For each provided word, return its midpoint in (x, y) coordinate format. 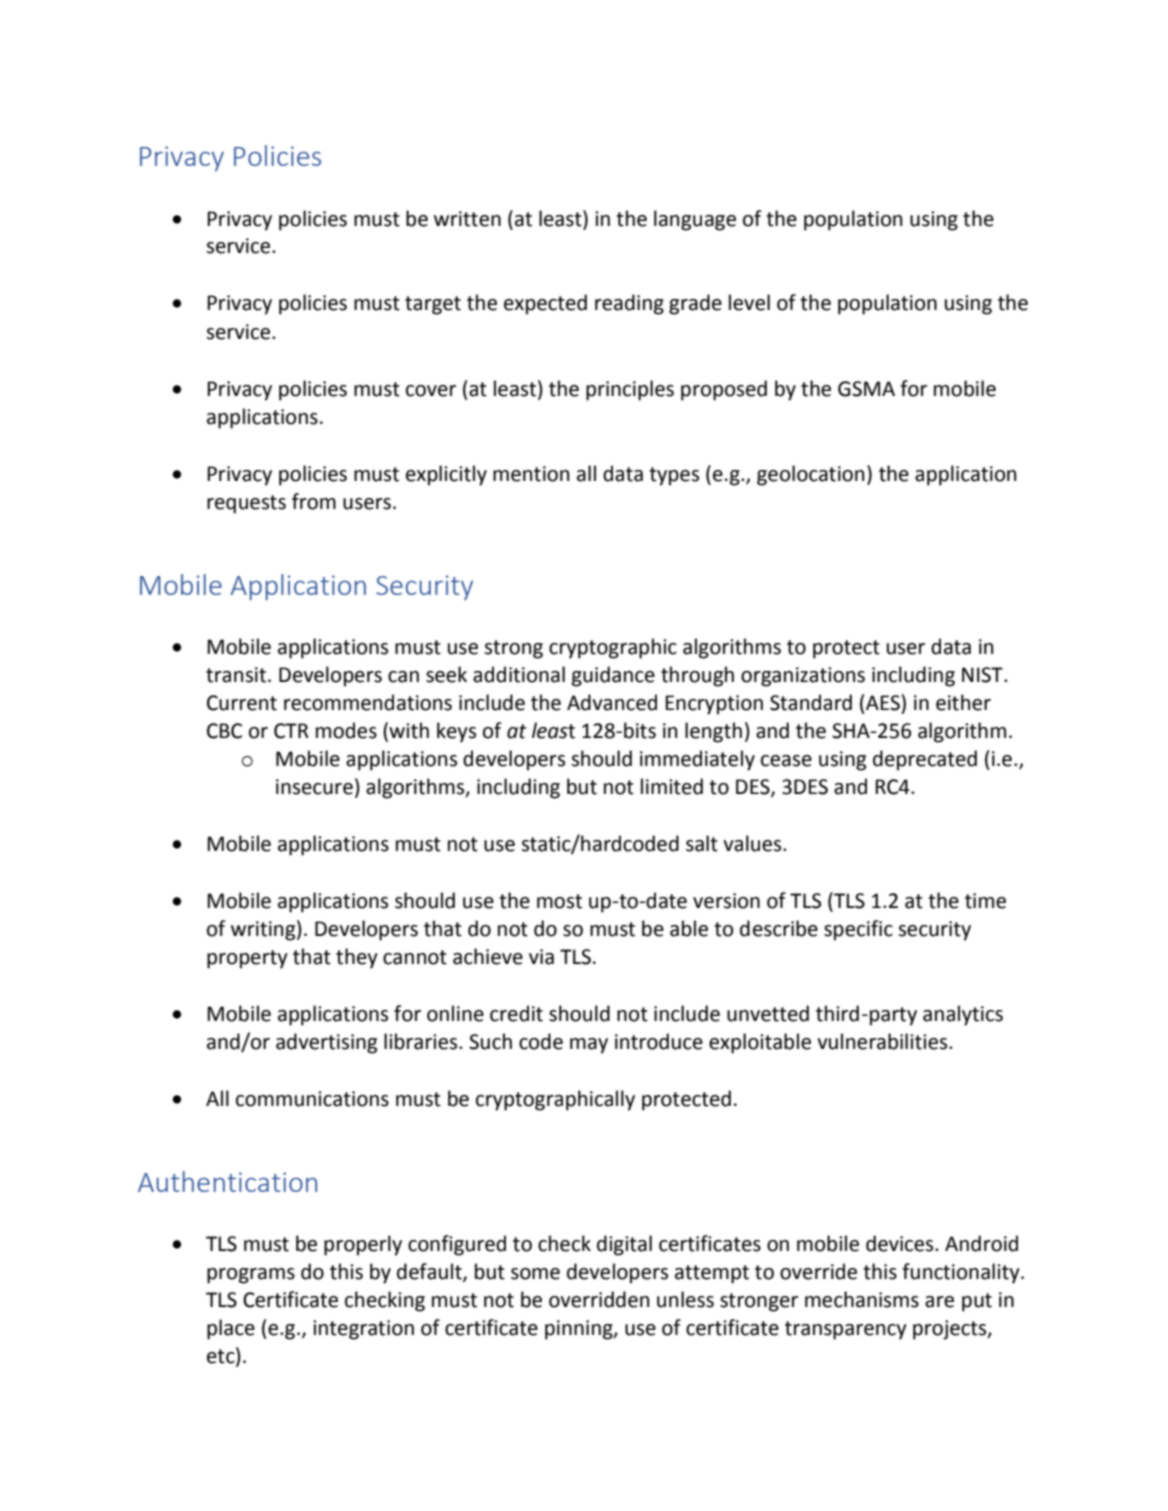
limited (672, 786)
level (749, 302)
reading (629, 304)
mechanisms (862, 1299)
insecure (314, 787)
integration (363, 1330)
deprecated (925, 760)
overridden (599, 1299)
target (433, 305)
